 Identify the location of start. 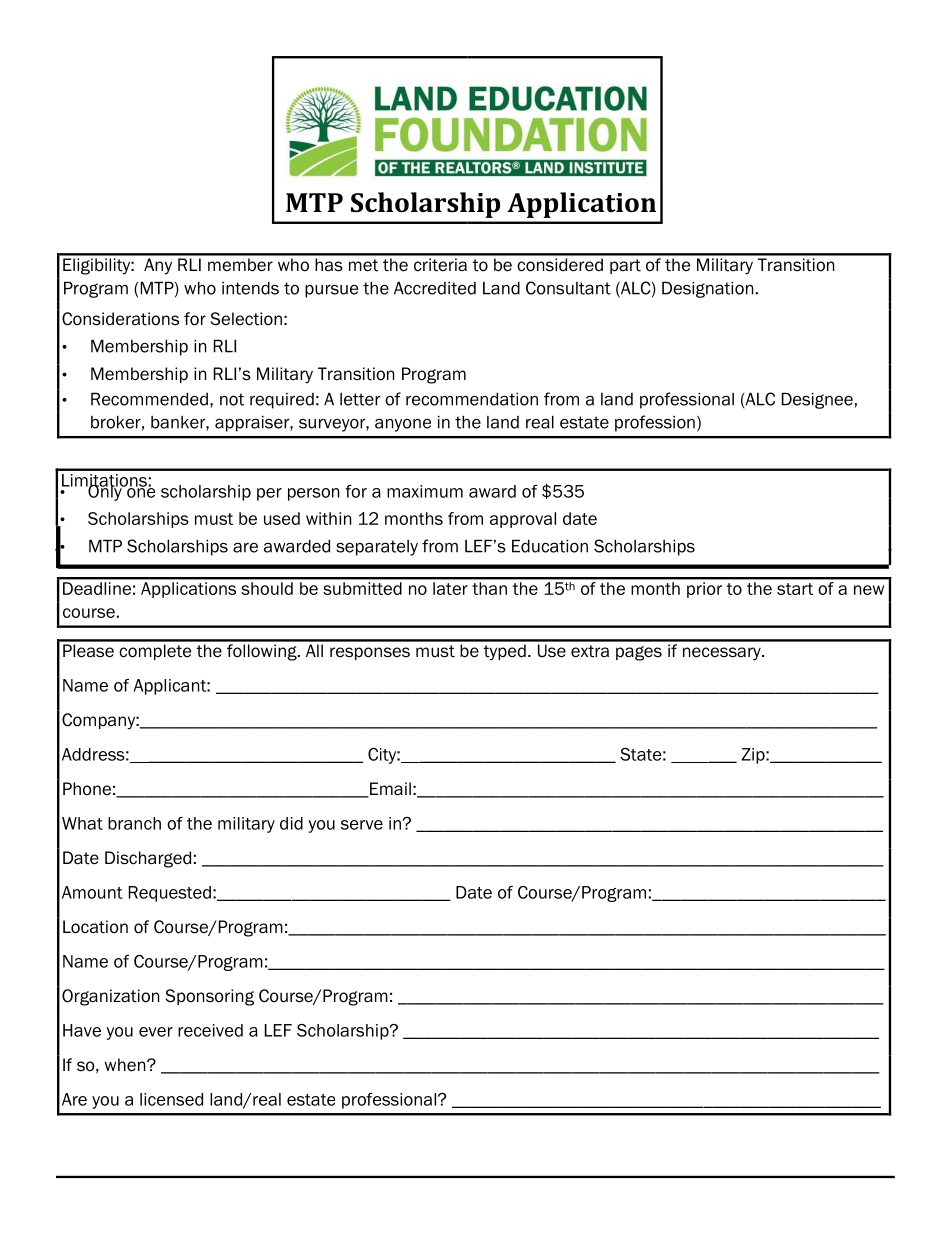
(795, 589).
